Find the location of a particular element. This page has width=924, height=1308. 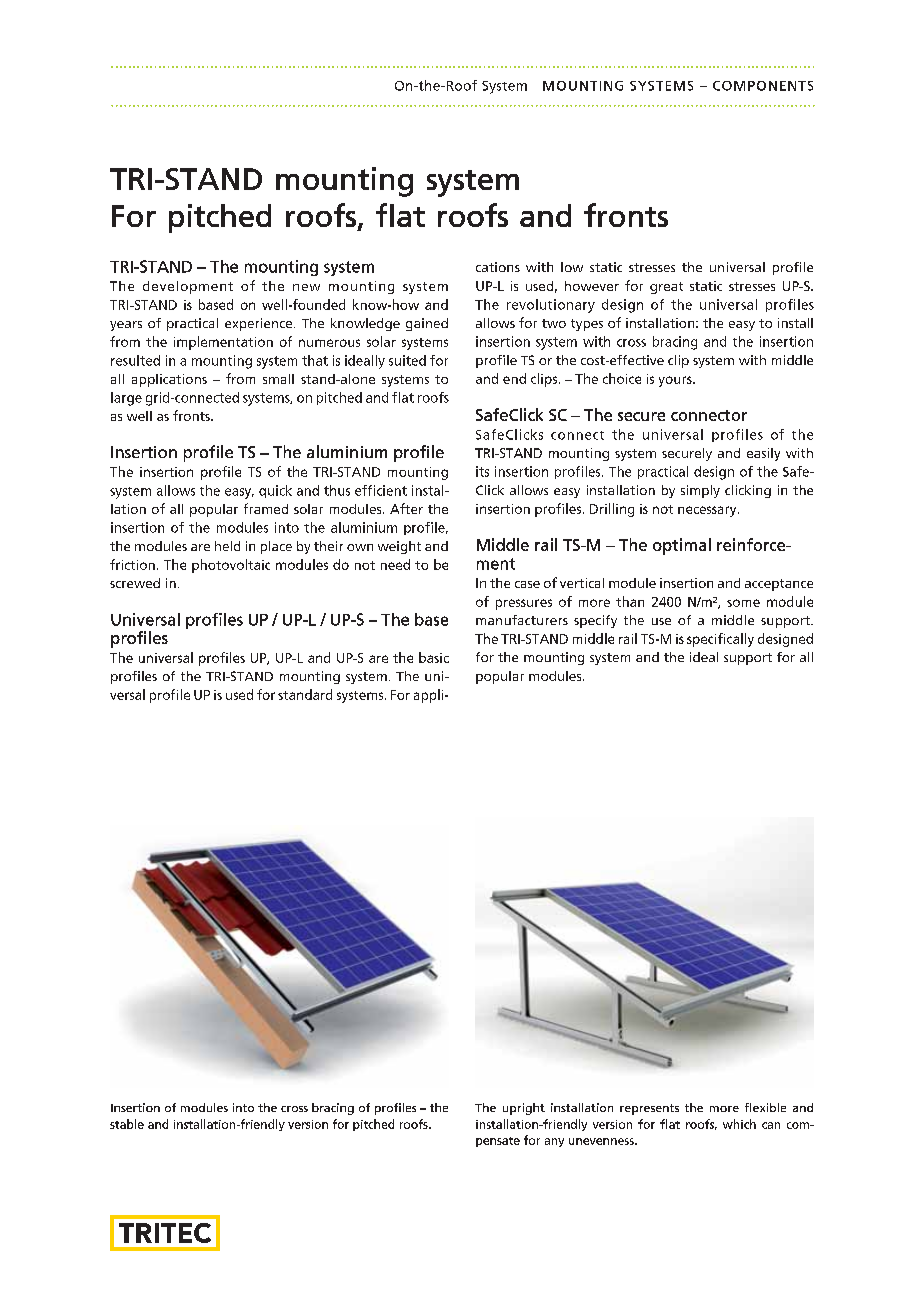

COMPONENTS is located at coordinates (763, 86).
